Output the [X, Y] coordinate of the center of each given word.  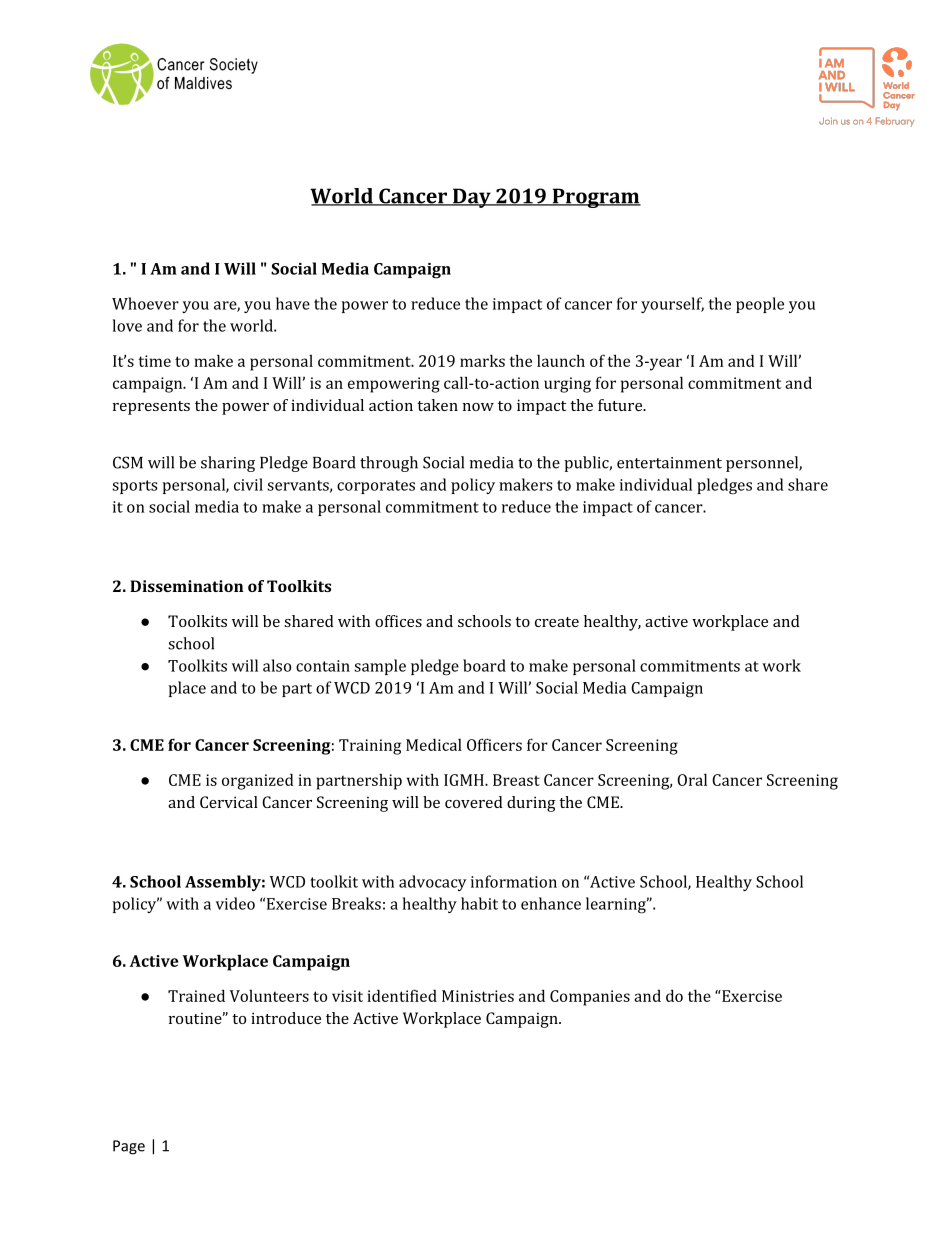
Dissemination [186, 586]
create [557, 622]
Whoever [145, 303]
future [621, 405]
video [235, 903]
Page [129, 1147]
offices [398, 621]
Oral [692, 779]
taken [437, 405]
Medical [434, 744]
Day [472, 198]
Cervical [229, 802]
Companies [590, 998]
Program [595, 198]
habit [479, 903]
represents [151, 408]
